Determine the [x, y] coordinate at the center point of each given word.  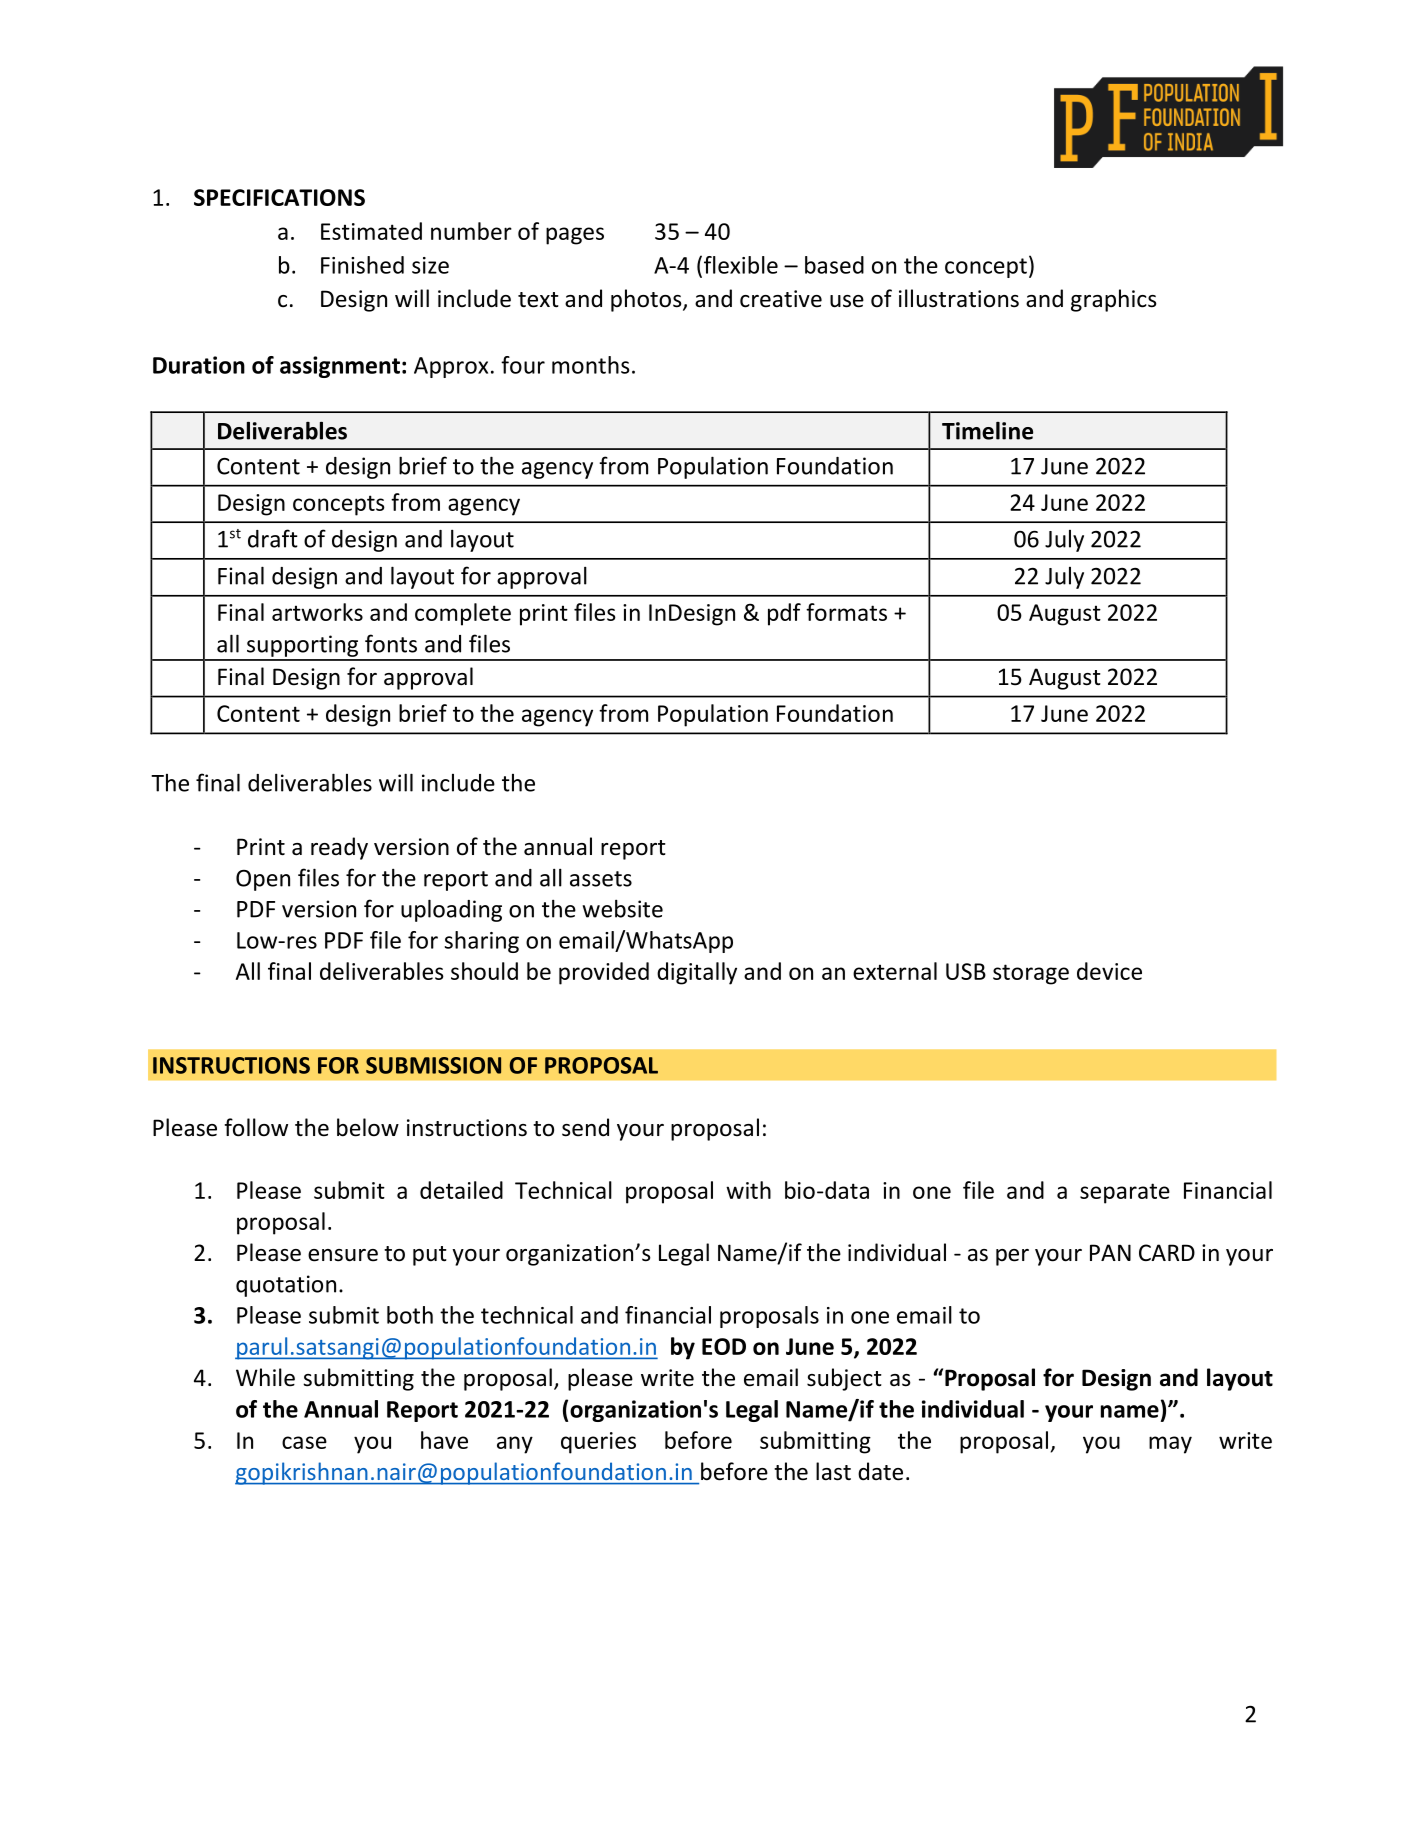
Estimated [371, 231]
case [304, 1442]
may [1170, 1445]
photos [647, 300]
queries [598, 1443]
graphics [1114, 300]
